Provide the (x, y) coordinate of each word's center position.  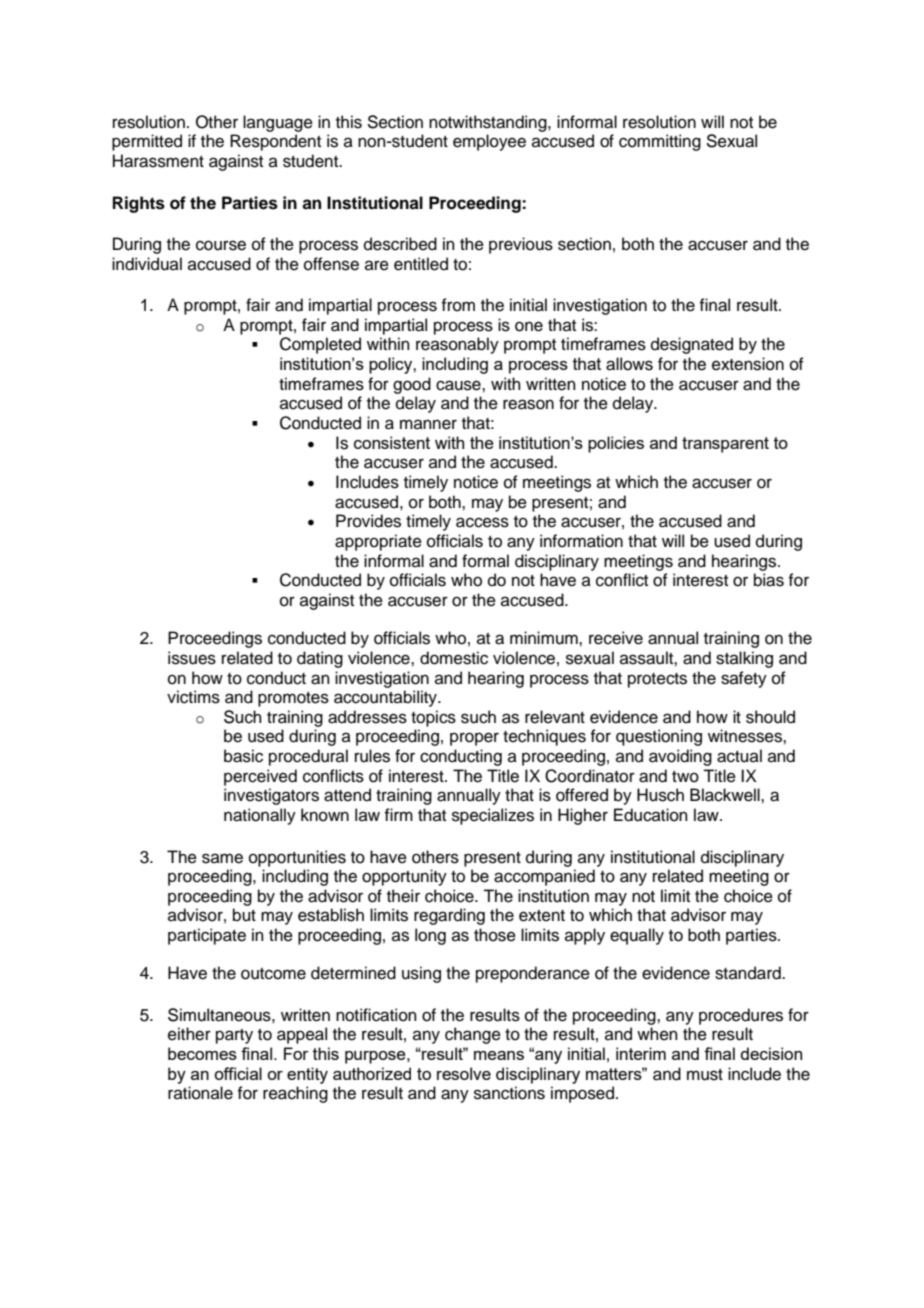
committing (660, 142)
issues (192, 658)
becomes (202, 1053)
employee (489, 142)
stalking (744, 659)
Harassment (158, 161)
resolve (464, 1073)
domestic (454, 658)
